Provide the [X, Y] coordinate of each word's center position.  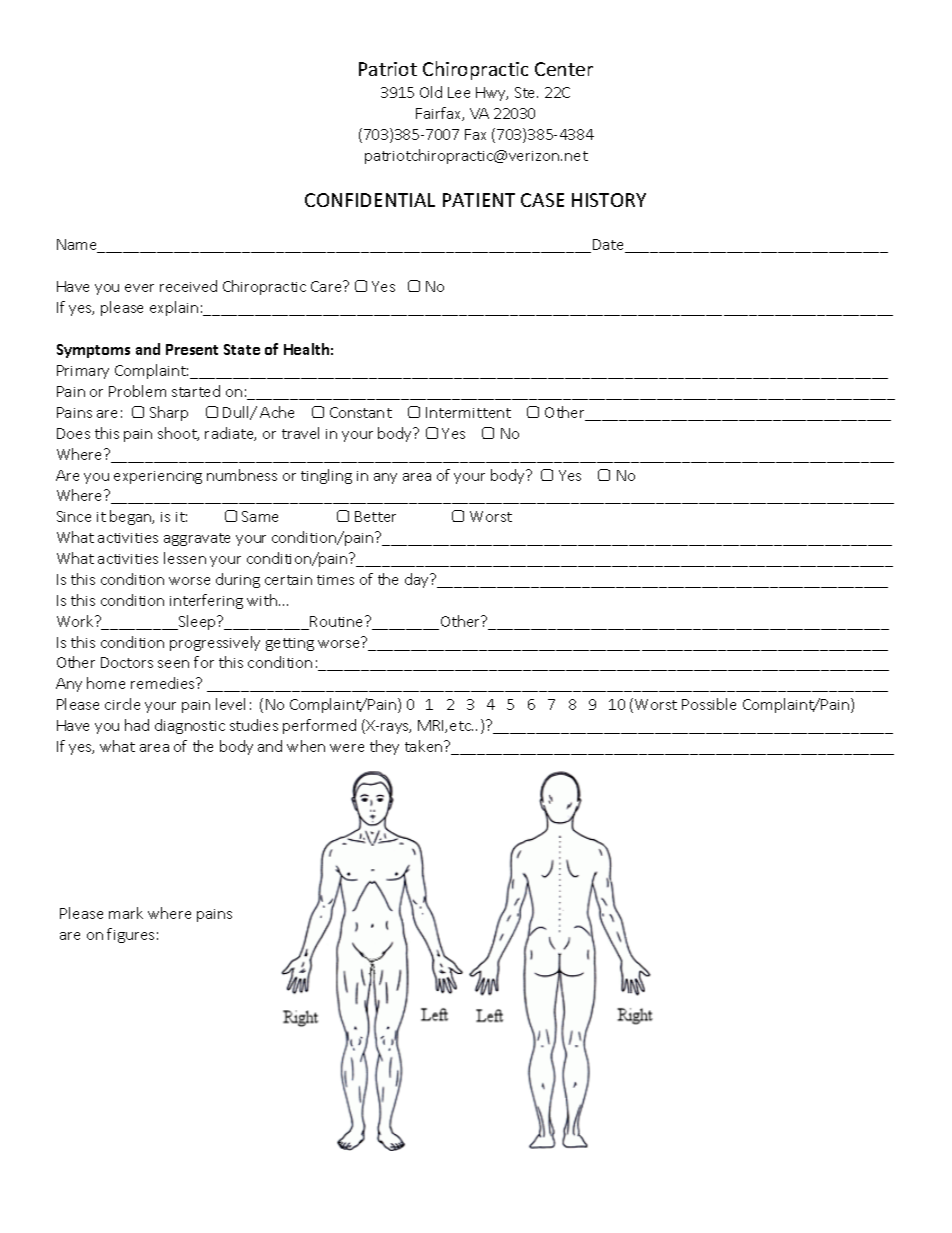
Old [431, 92]
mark [126, 913]
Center [564, 69]
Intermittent [468, 412]
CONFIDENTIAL [370, 200]
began [132, 517]
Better [375, 516]
